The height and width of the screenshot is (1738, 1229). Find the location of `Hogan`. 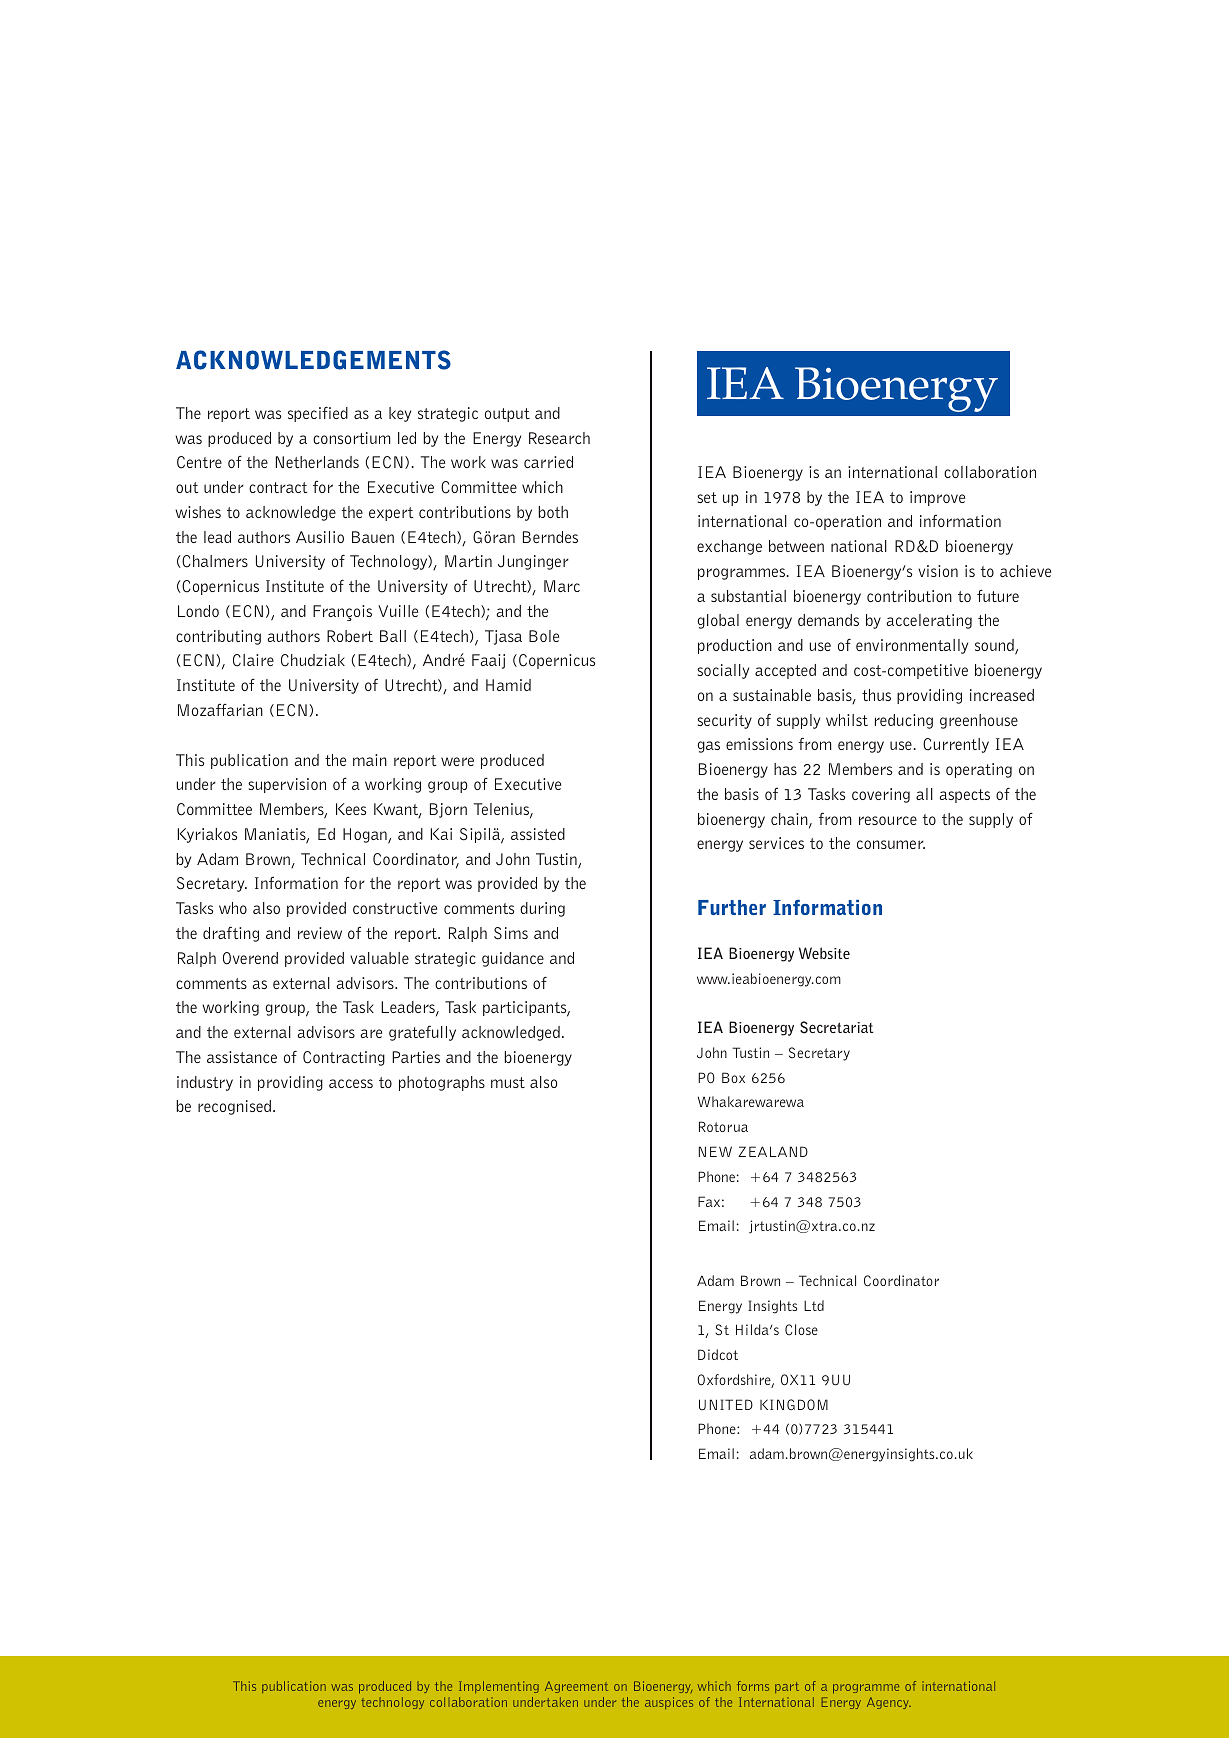

Hogan is located at coordinates (366, 836).
